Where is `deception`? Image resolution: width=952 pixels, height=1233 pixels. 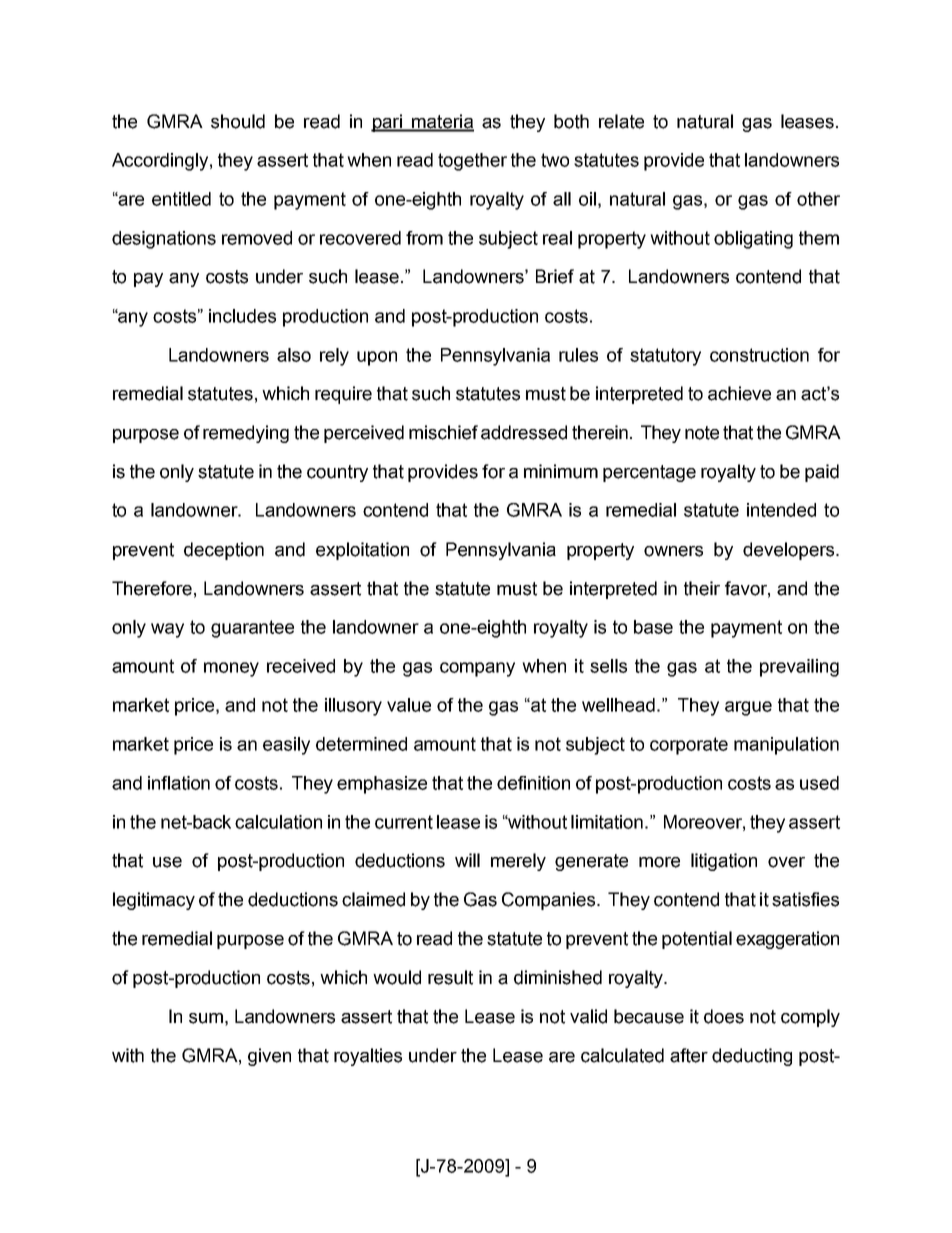
deception is located at coordinates (224, 551).
